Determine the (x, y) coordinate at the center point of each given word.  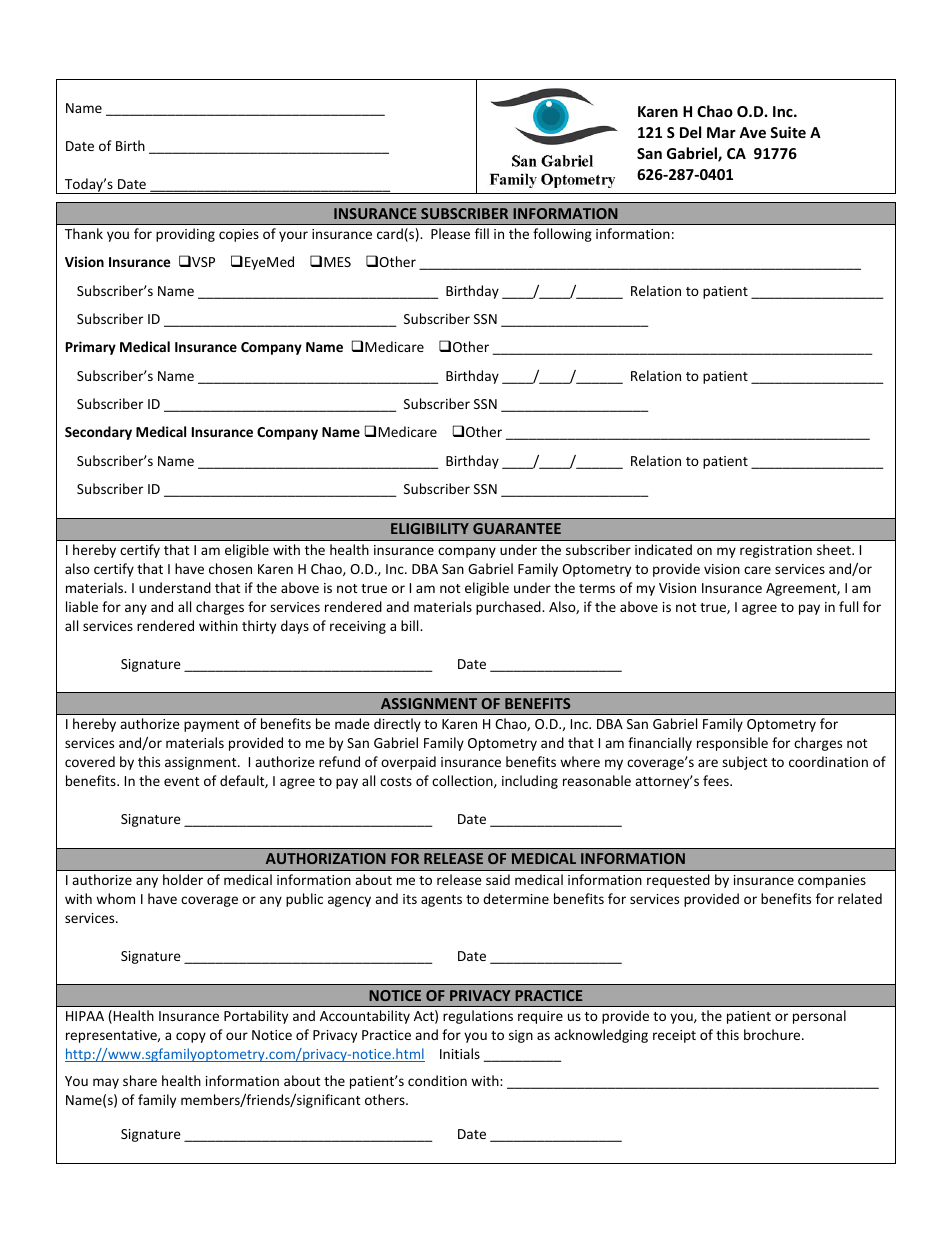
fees (717, 780)
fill (482, 233)
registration (776, 551)
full (848, 606)
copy (191, 1037)
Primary (91, 348)
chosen (230, 568)
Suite (788, 132)
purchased (509, 608)
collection (463, 781)
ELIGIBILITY (430, 528)
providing (185, 235)
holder (183, 879)
